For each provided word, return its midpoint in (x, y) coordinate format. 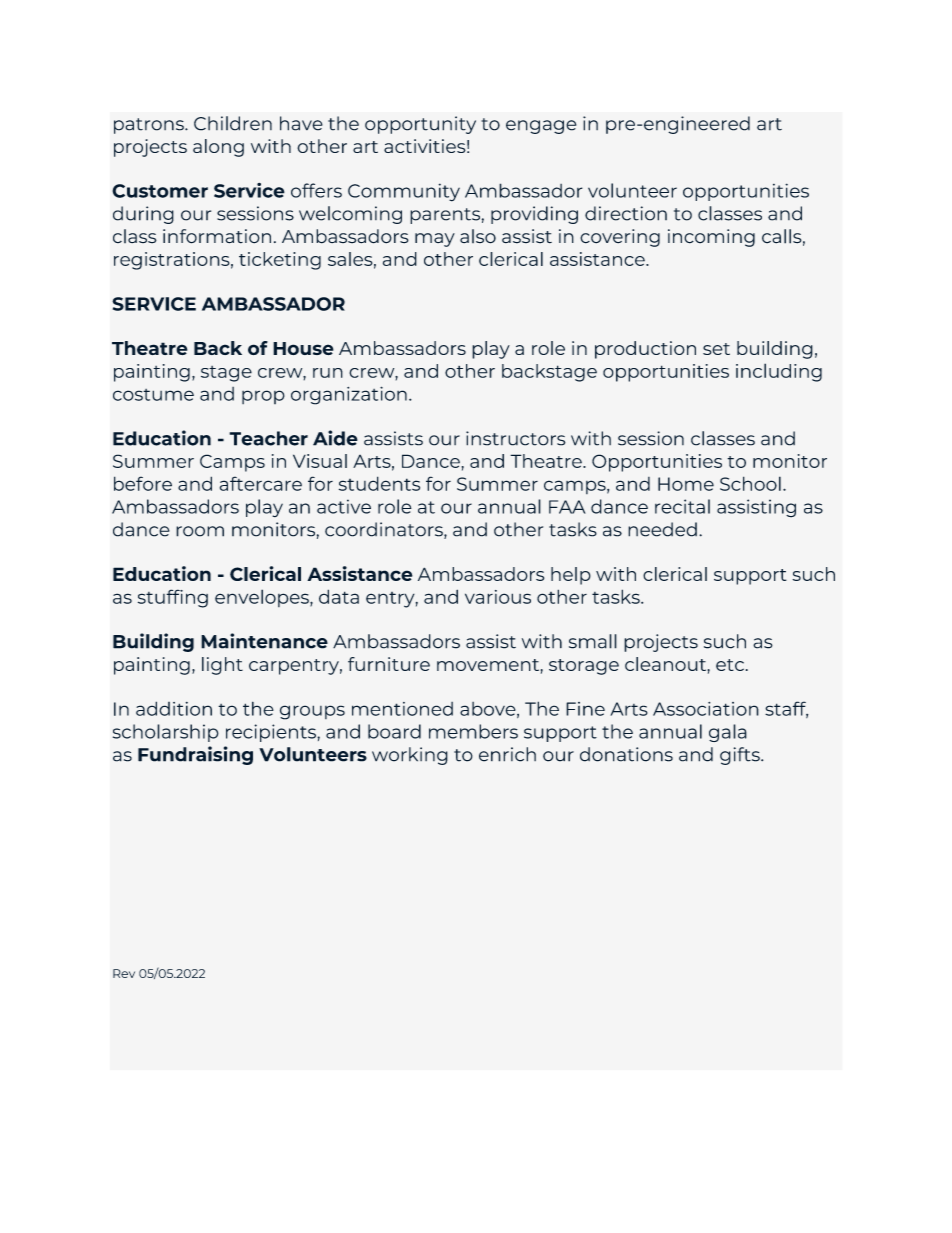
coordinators (385, 530)
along (218, 148)
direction (626, 213)
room (200, 531)
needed (662, 529)
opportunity (420, 125)
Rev (124, 973)
